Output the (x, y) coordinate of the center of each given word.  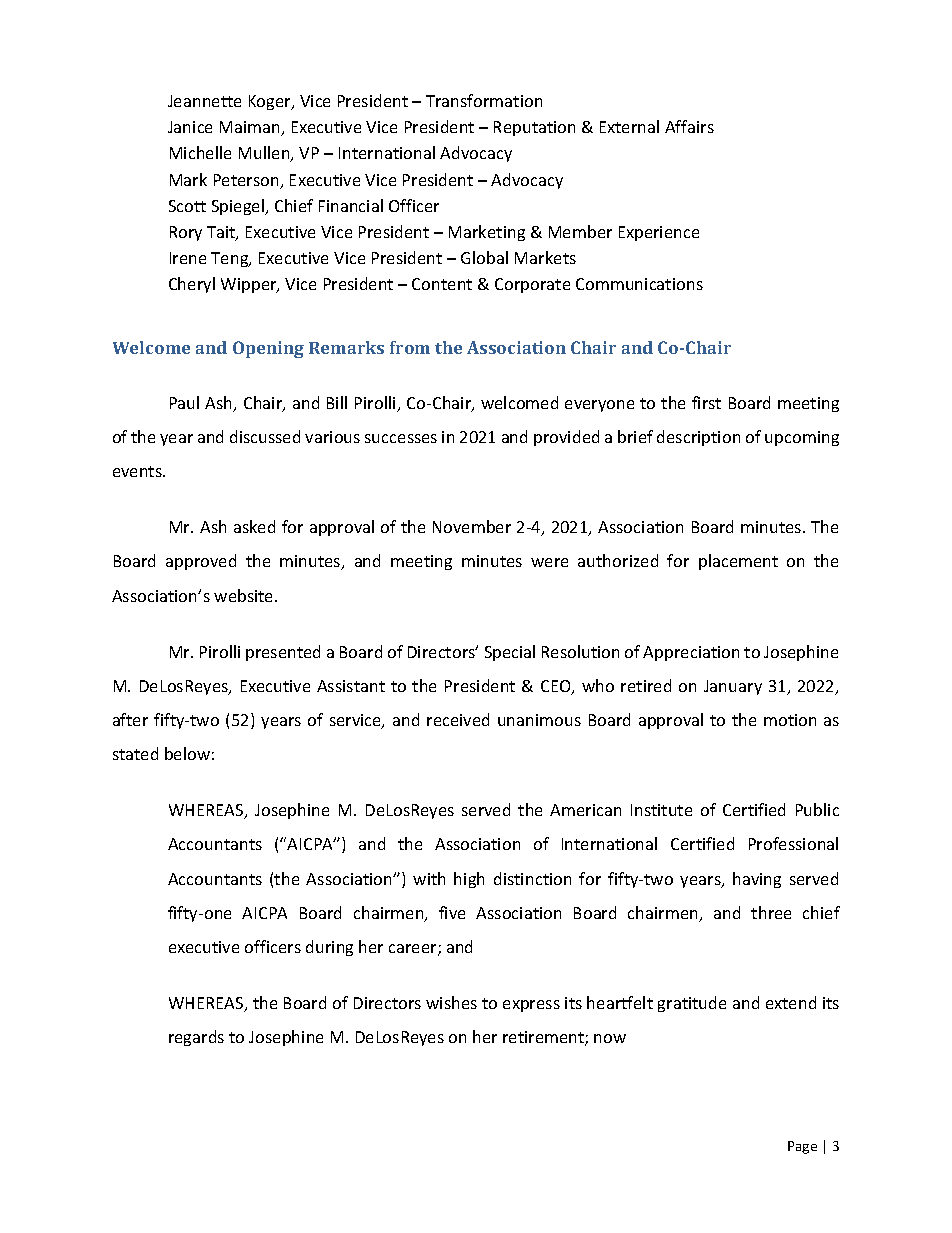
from (410, 347)
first (706, 402)
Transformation (484, 100)
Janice (190, 127)
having (757, 880)
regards (196, 1038)
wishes (451, 1002)
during (329, 948)
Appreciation (691, 653)
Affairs (689, 126)
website (245, 595)
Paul (184, 402)
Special (510, 653)
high (469, 880)
